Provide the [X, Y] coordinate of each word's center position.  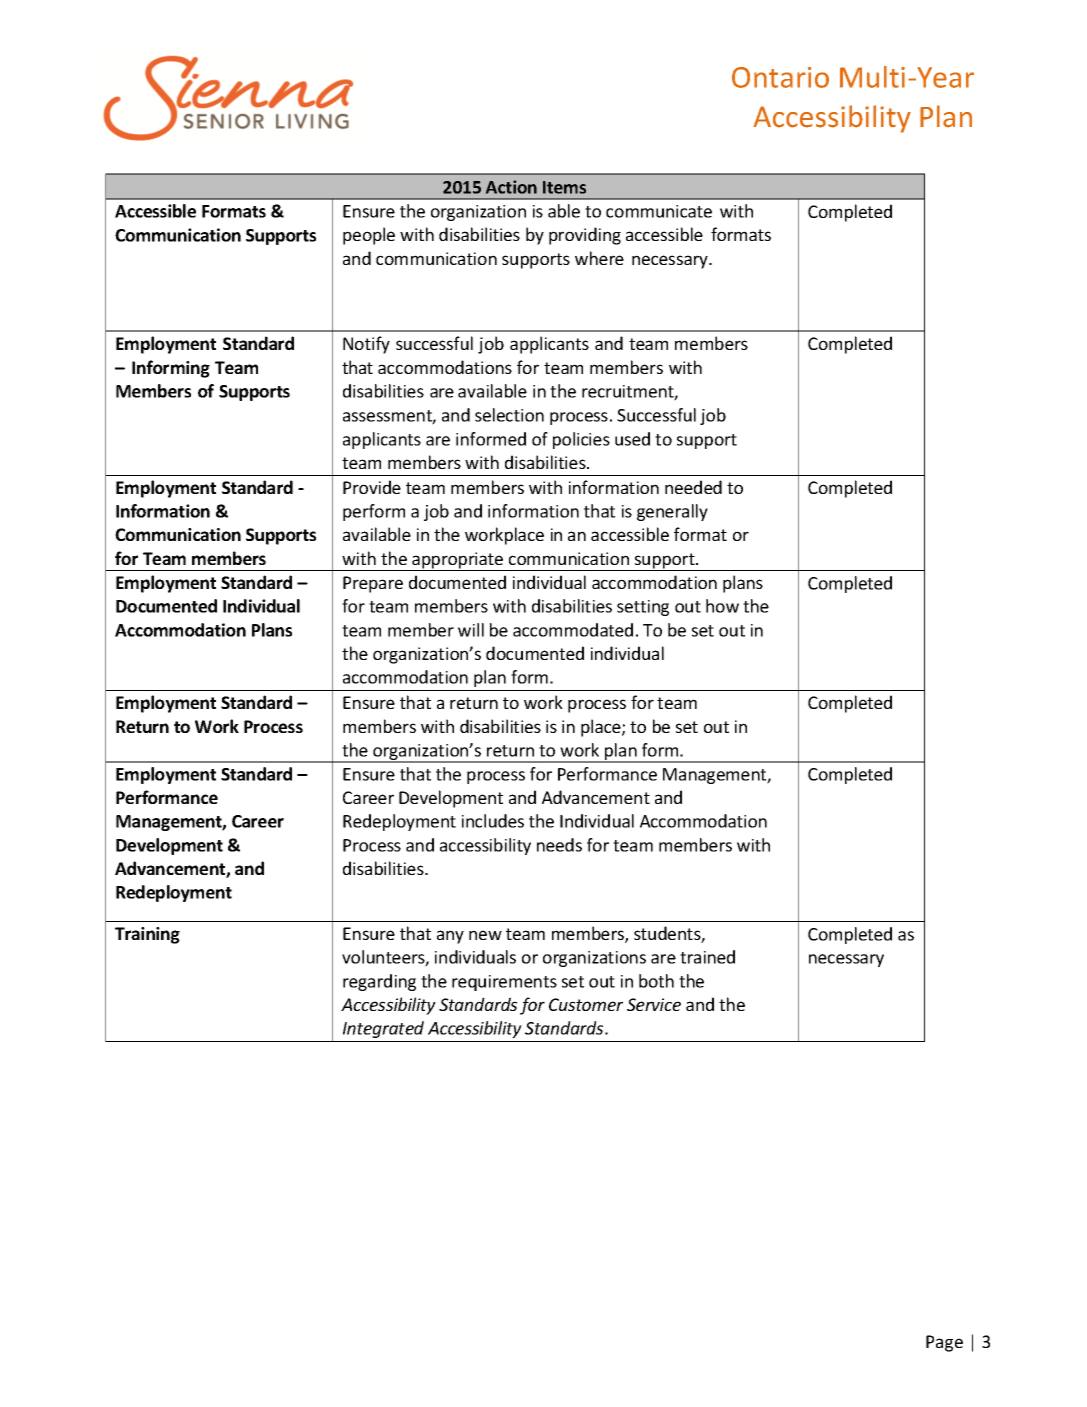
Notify [366, 345]
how [722, 606]
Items [564, 187]
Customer [586, 1004]
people [369, 236]
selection [509, 415]
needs [559, 845]
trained [707, 957]
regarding [379, 982]
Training [147, 935]
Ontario [780, 77]
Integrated [383, 1029]
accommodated [573, 630]
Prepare [373, 584]
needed [693, 487]
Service [654, 1004]
